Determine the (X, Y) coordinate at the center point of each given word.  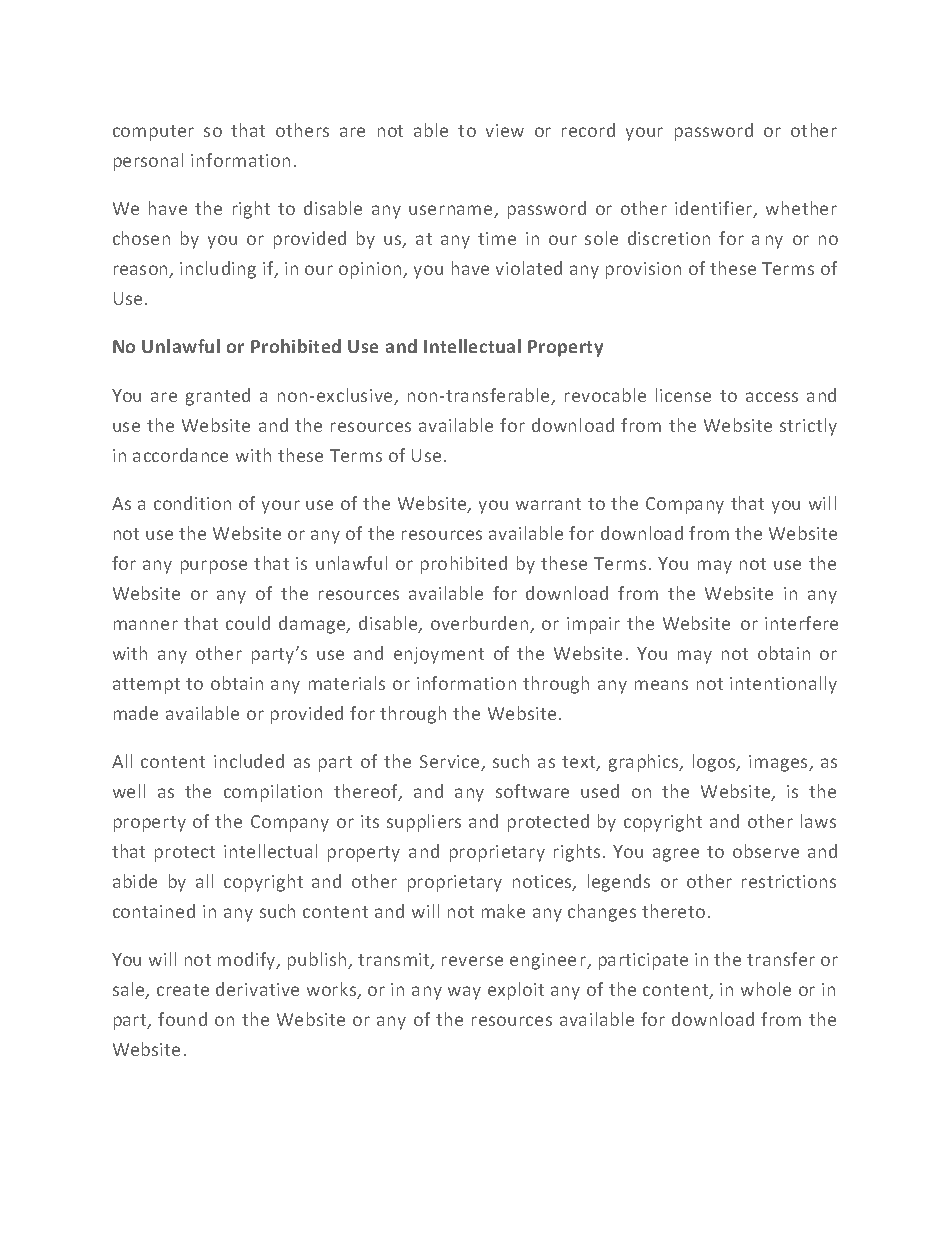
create (183, 990)
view (505, 130)
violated (529, 268)
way (464, 993)
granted (218, 397)
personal (148, 162)
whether (801, 208)
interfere (801, 623)
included (249, 761)
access (772, 397)
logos (715, 763)
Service (451, 763)
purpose (214, 567)
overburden (481, 624)
